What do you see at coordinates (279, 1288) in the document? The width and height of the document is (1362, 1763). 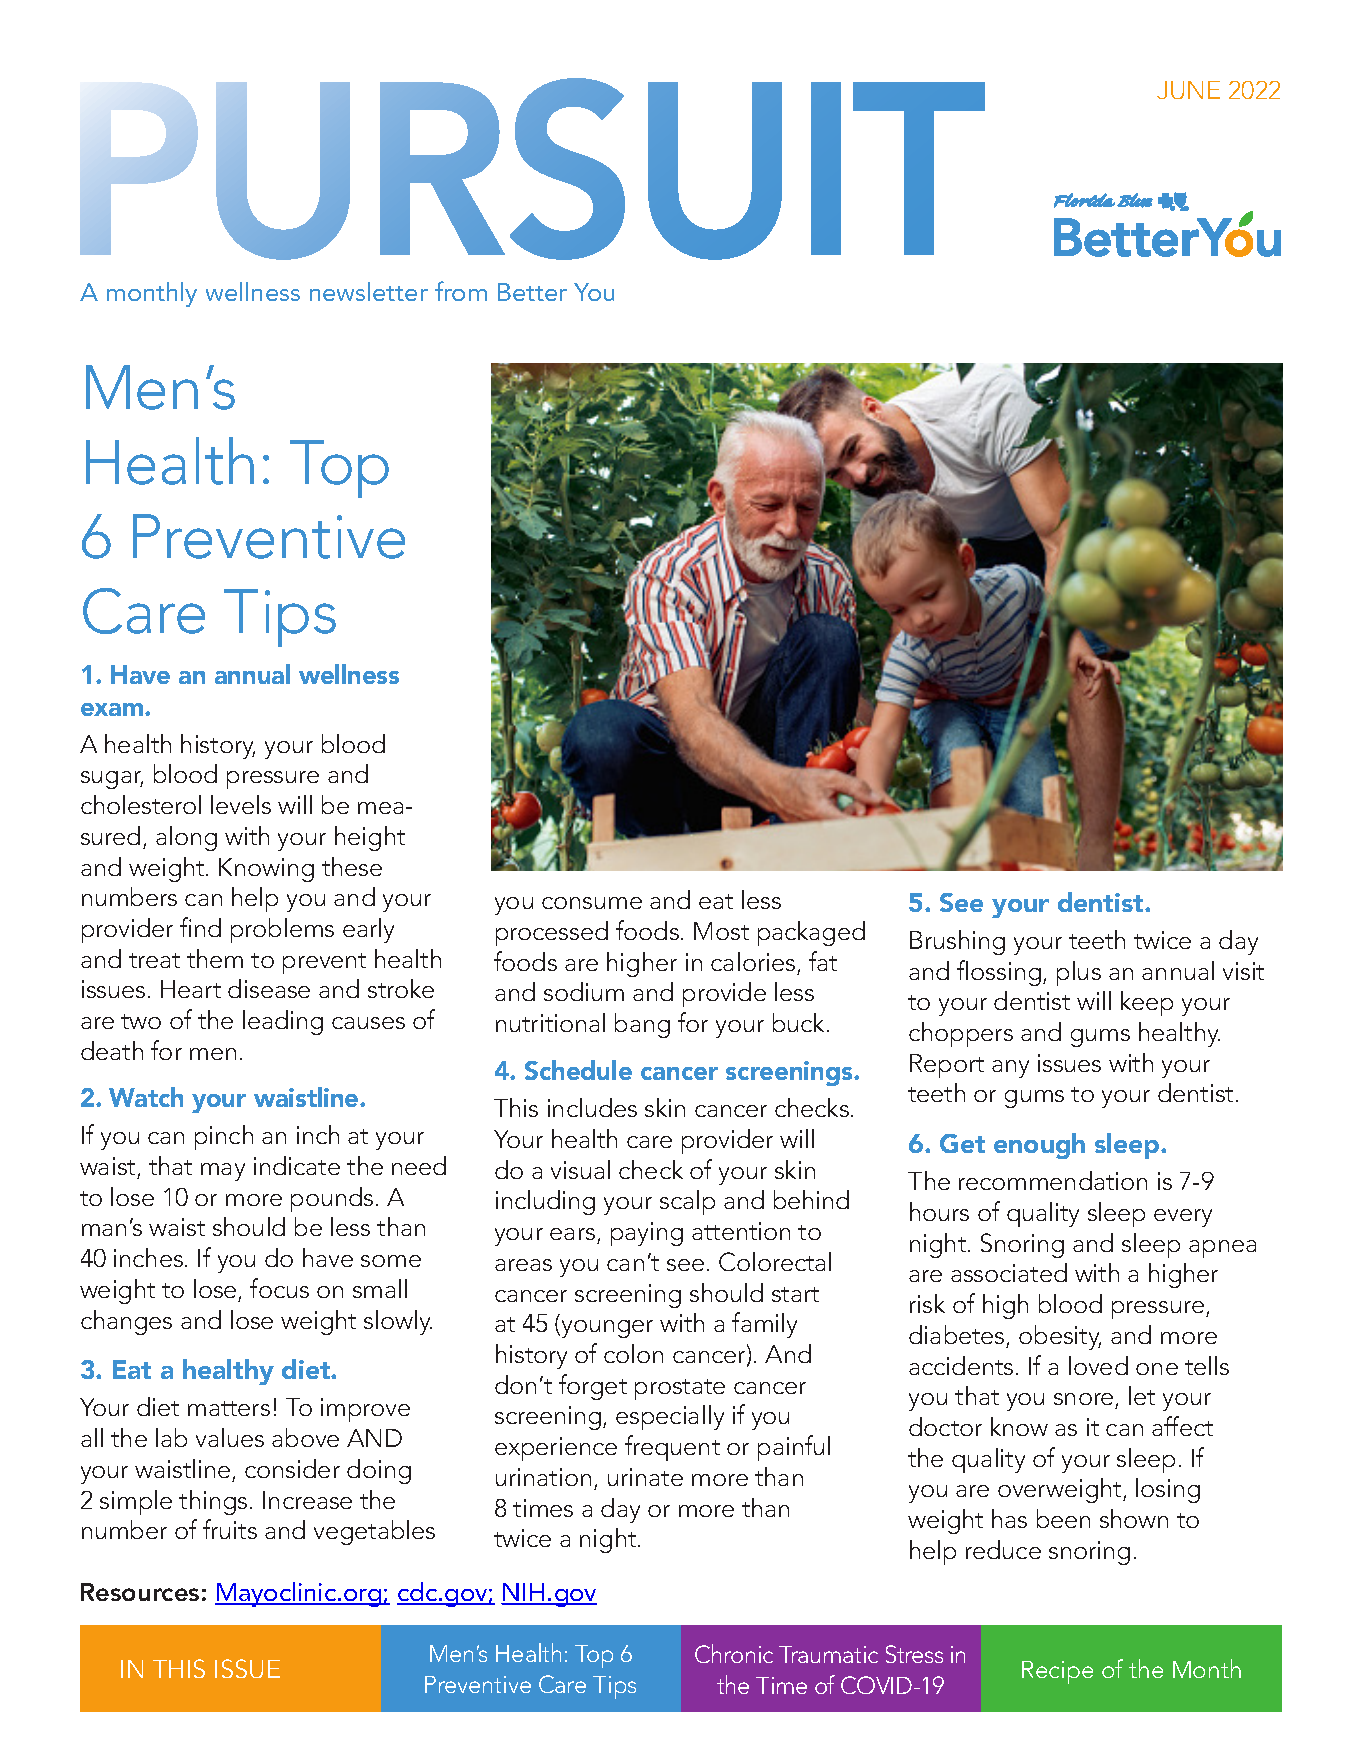 I see `focus` at bounding box center [279, 1288].
